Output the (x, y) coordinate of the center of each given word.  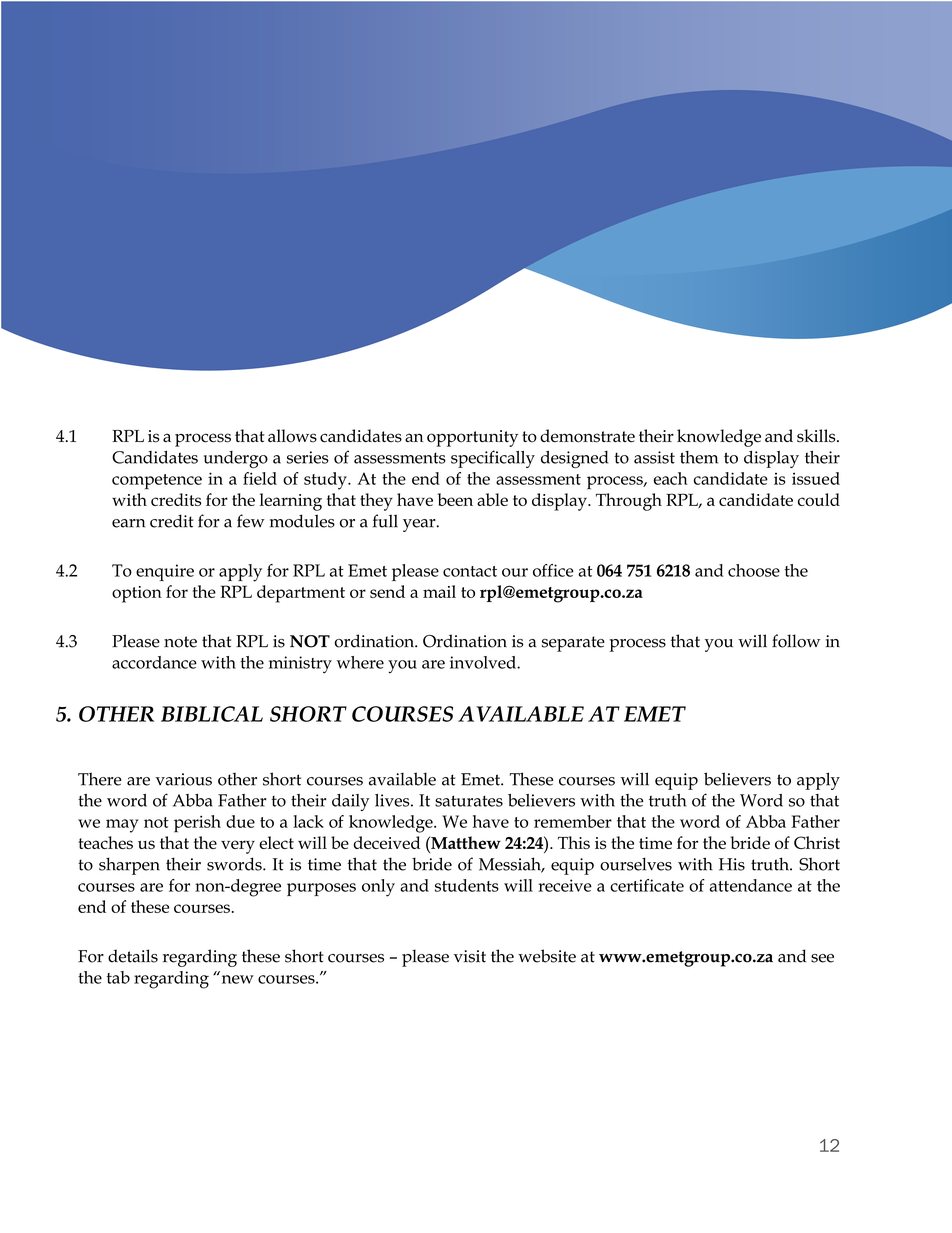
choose (754, 570)
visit (470, 956)
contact (470, 571)
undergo (236, 459)
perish (197, 824)
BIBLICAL (212, 714)
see (822, 958)
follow (796, 641)
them (699, 457)
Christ (817, 842)
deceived (387, 842)
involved (484, 662)
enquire (165, 572)
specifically (493, 459)
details (133, 956)
